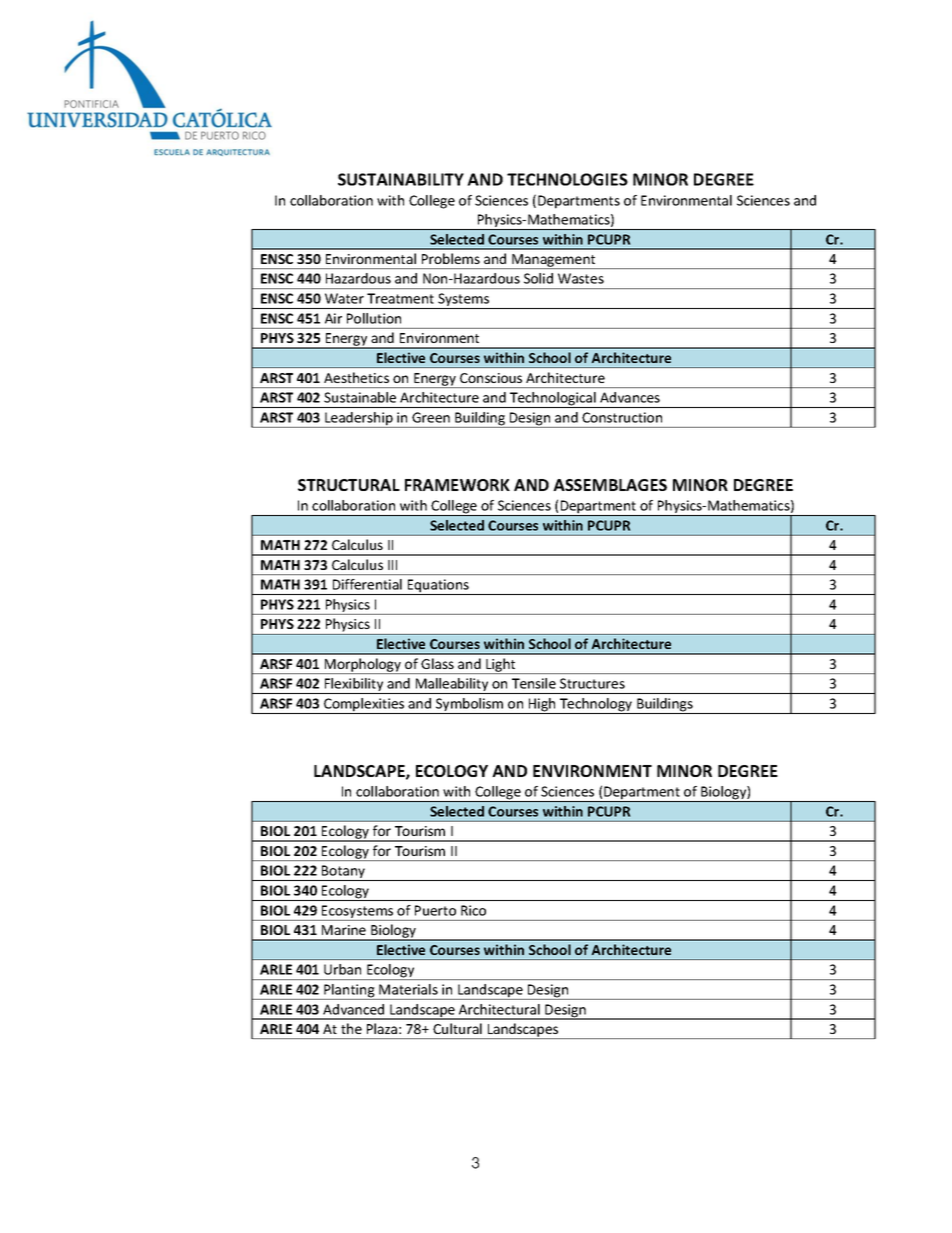  I want to click on Planting, so click(349, 992).
